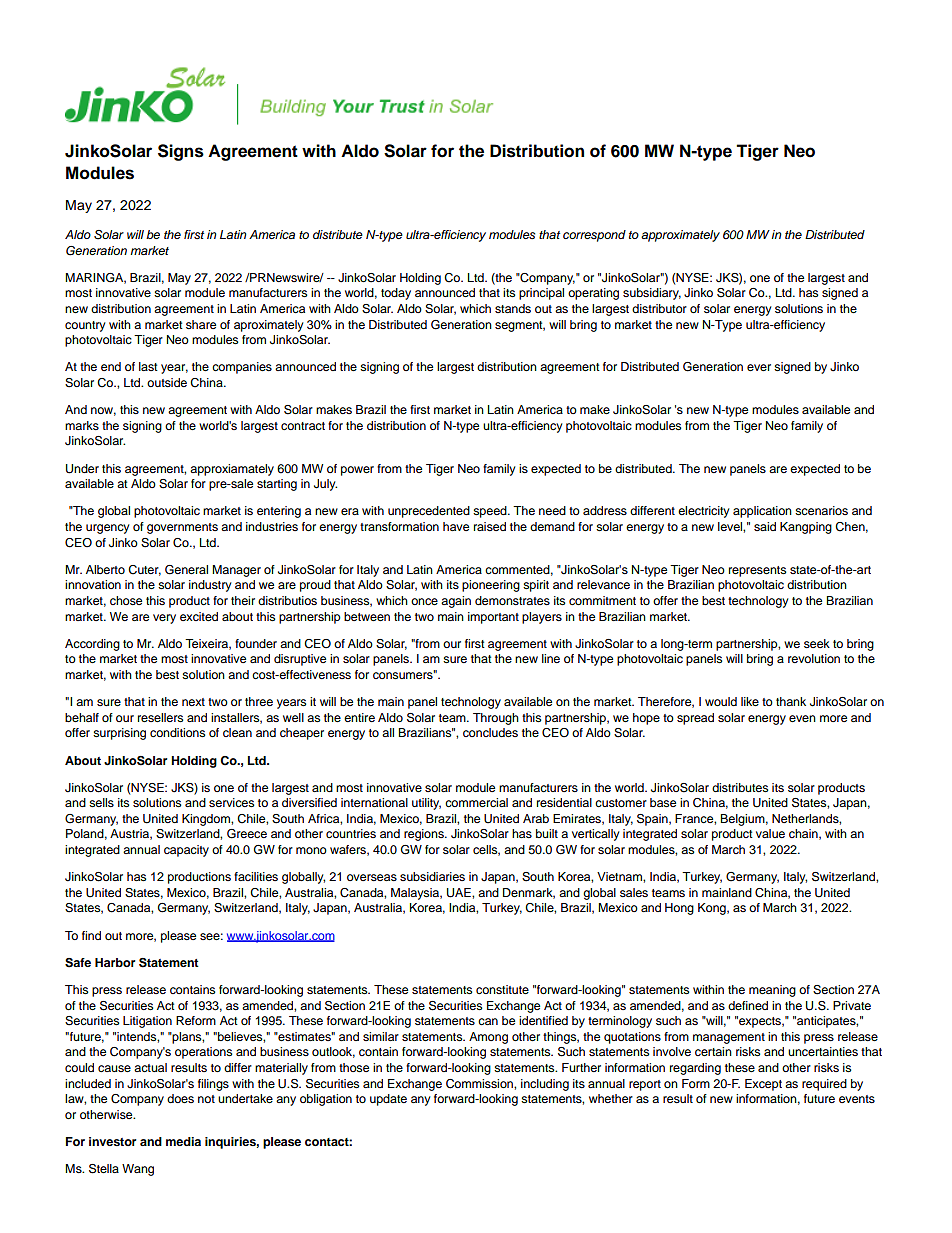  I want to click on media, so click(183, 1141).
